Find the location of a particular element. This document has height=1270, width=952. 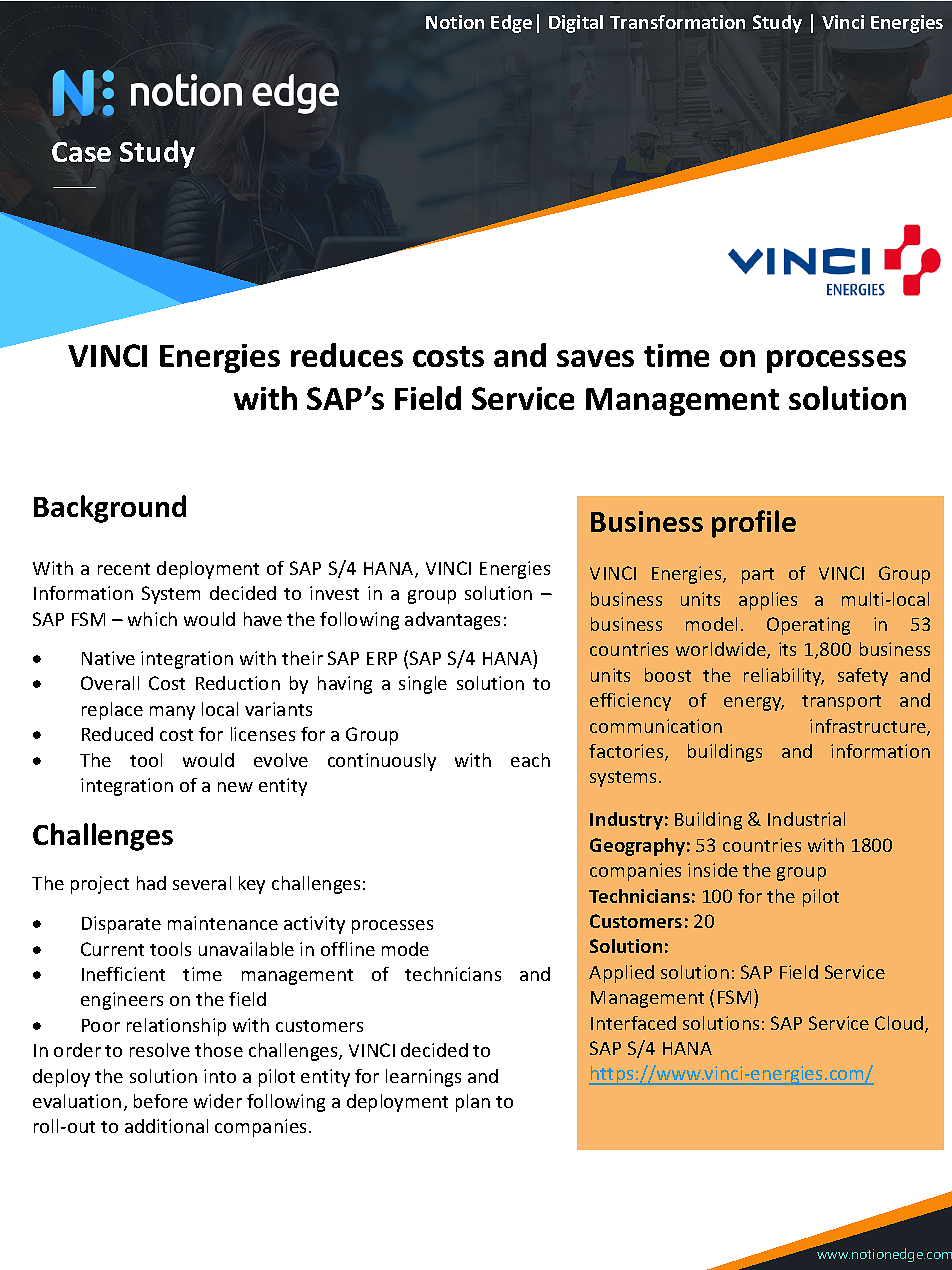

part is located at coordinates (758, 576).
